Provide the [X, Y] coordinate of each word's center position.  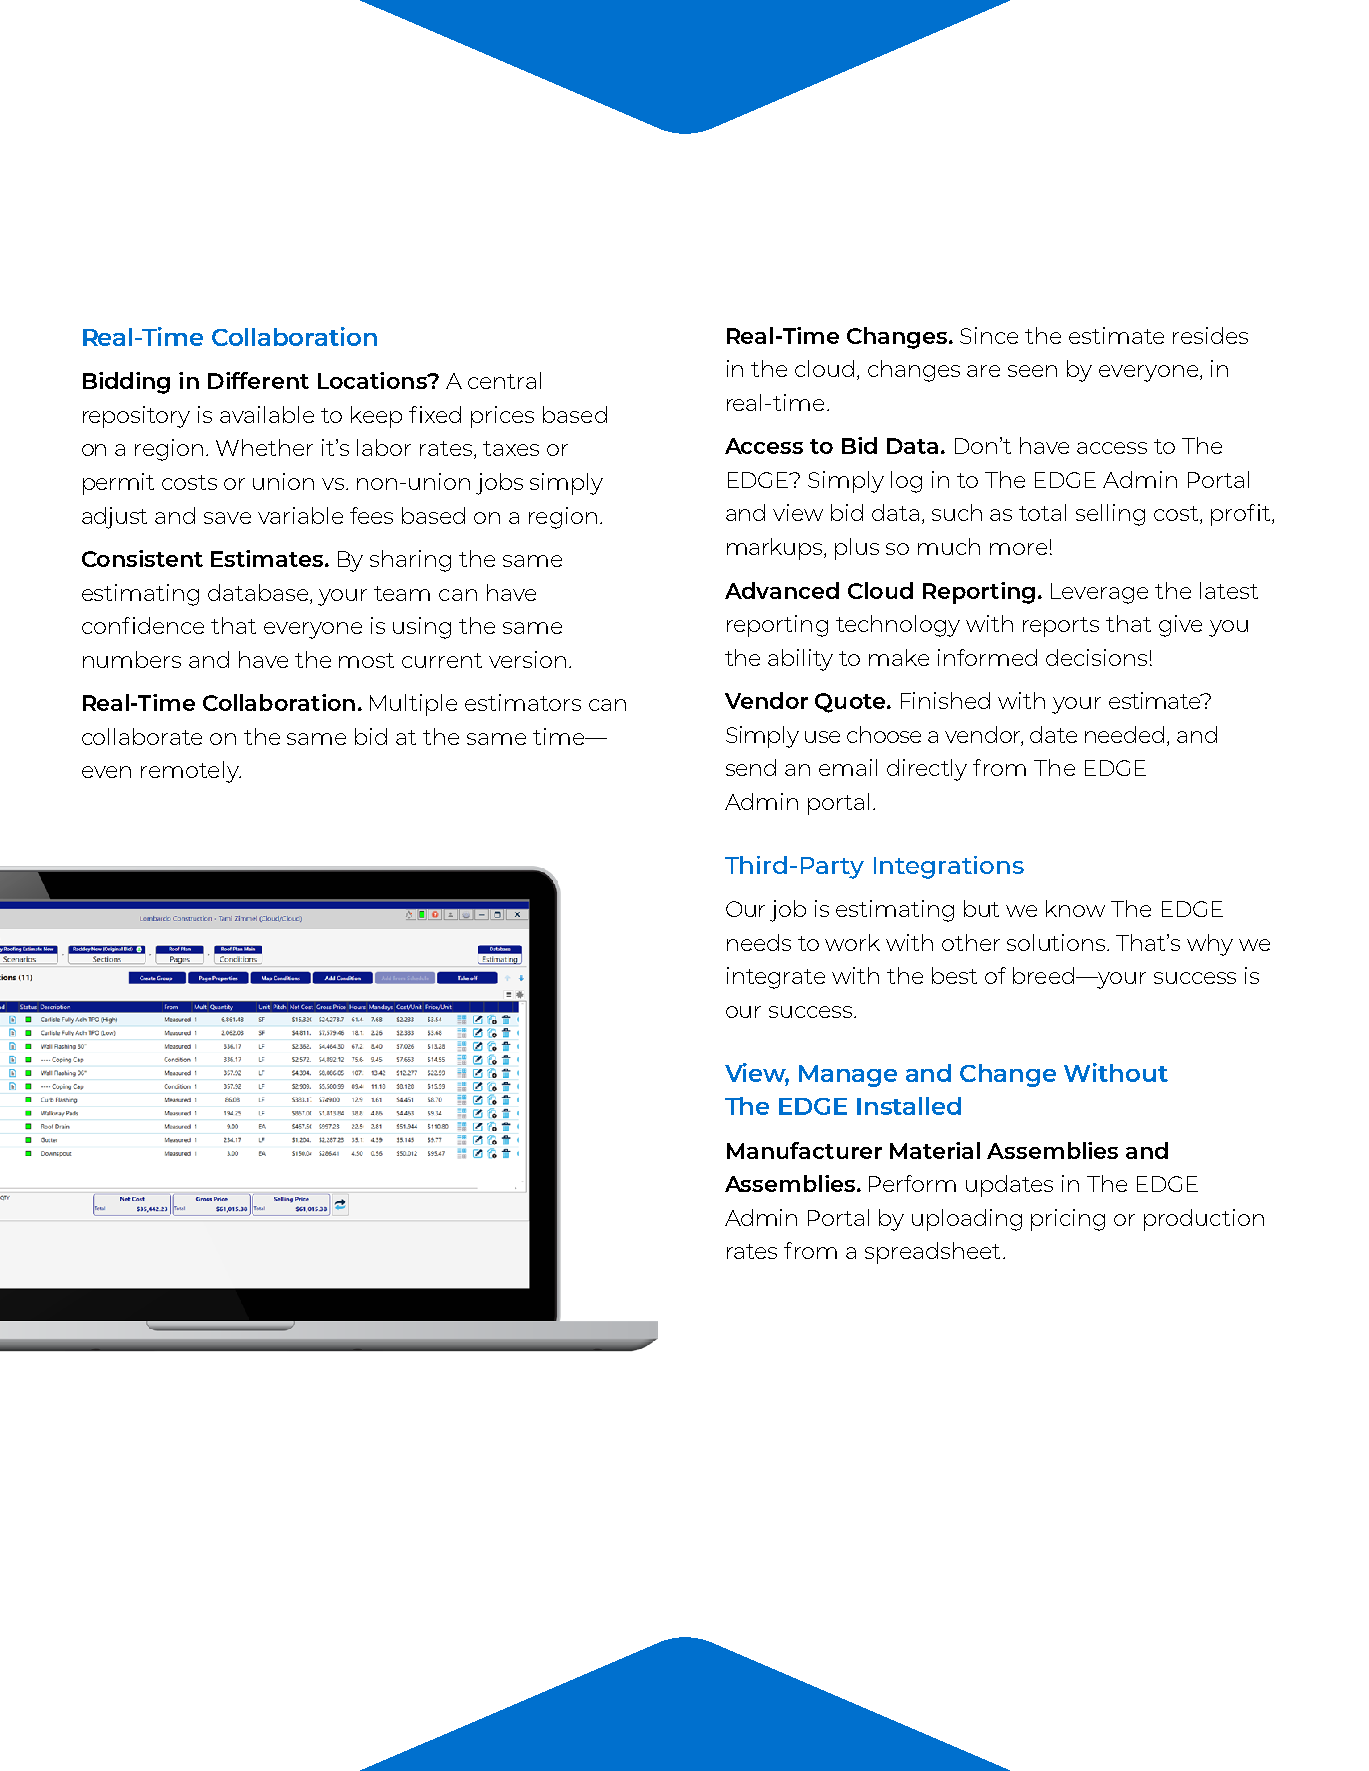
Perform [912, 1183]
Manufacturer [804, 1150]
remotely [191, 772]
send [751, 767]
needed [1124, 734]
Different [258, 380]
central [504, 380]
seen [1032, 371]
